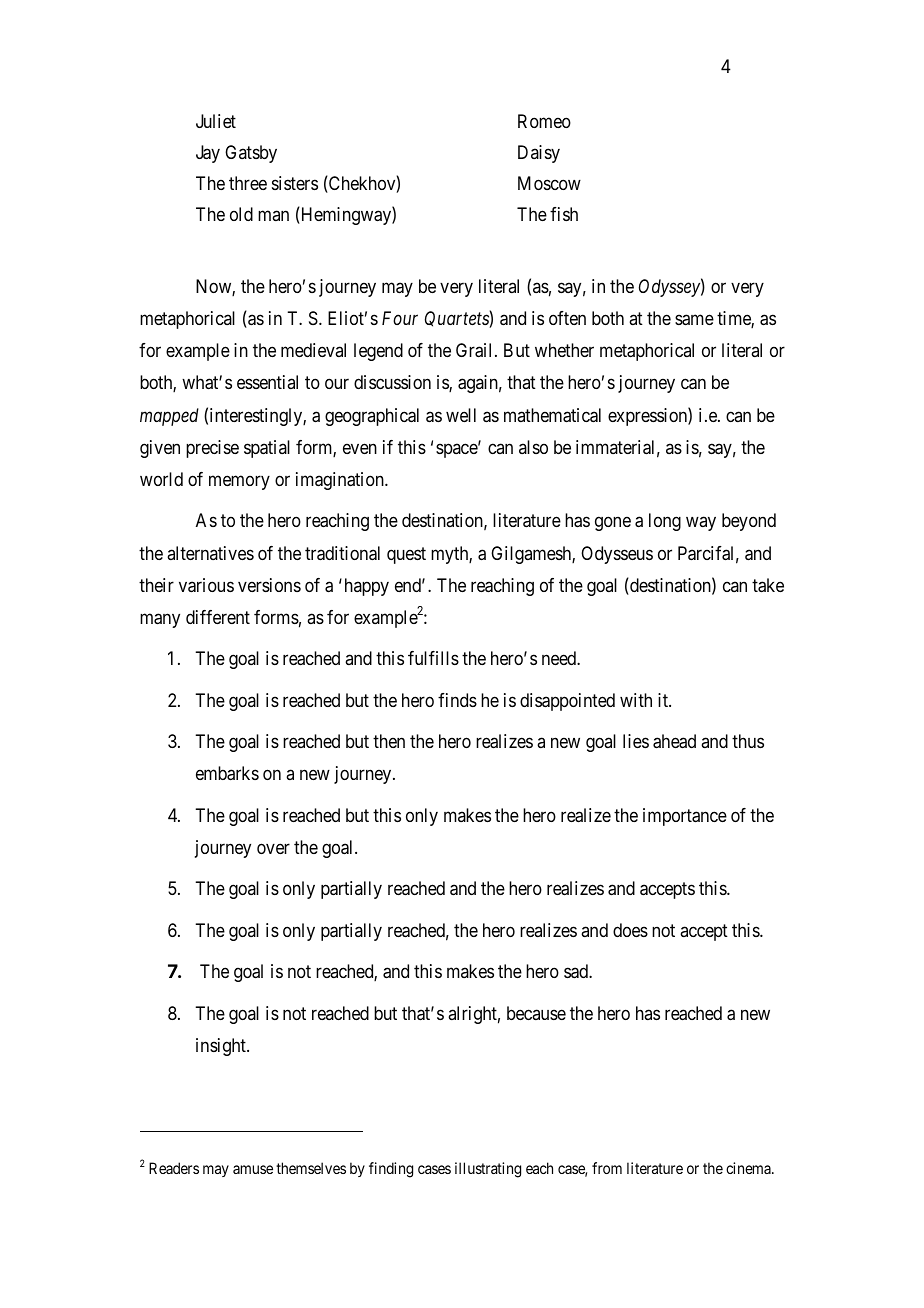 Image resolution: width=924 pixels, height=1308 pixels. What do you see at coordinates (564, 214) in the screenshot?
I see `fish` at bounding box center [564, 214].
